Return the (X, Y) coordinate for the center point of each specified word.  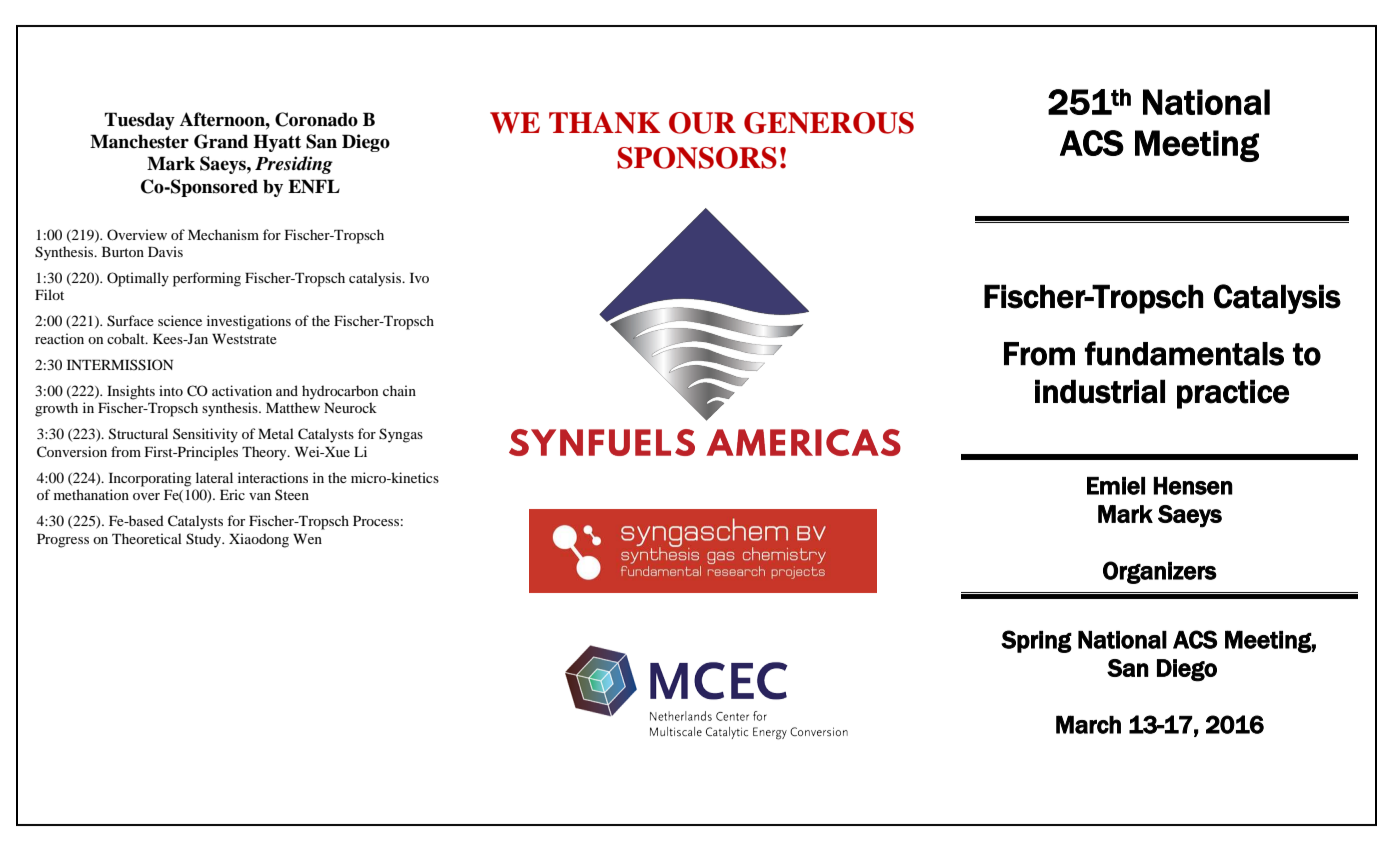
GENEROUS (829, 123)
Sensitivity (205, 435)
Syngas (401, 435)
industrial (1100, 391)
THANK (604, 123)
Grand (221, 141)
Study (205, 540)
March (1088, 724)
